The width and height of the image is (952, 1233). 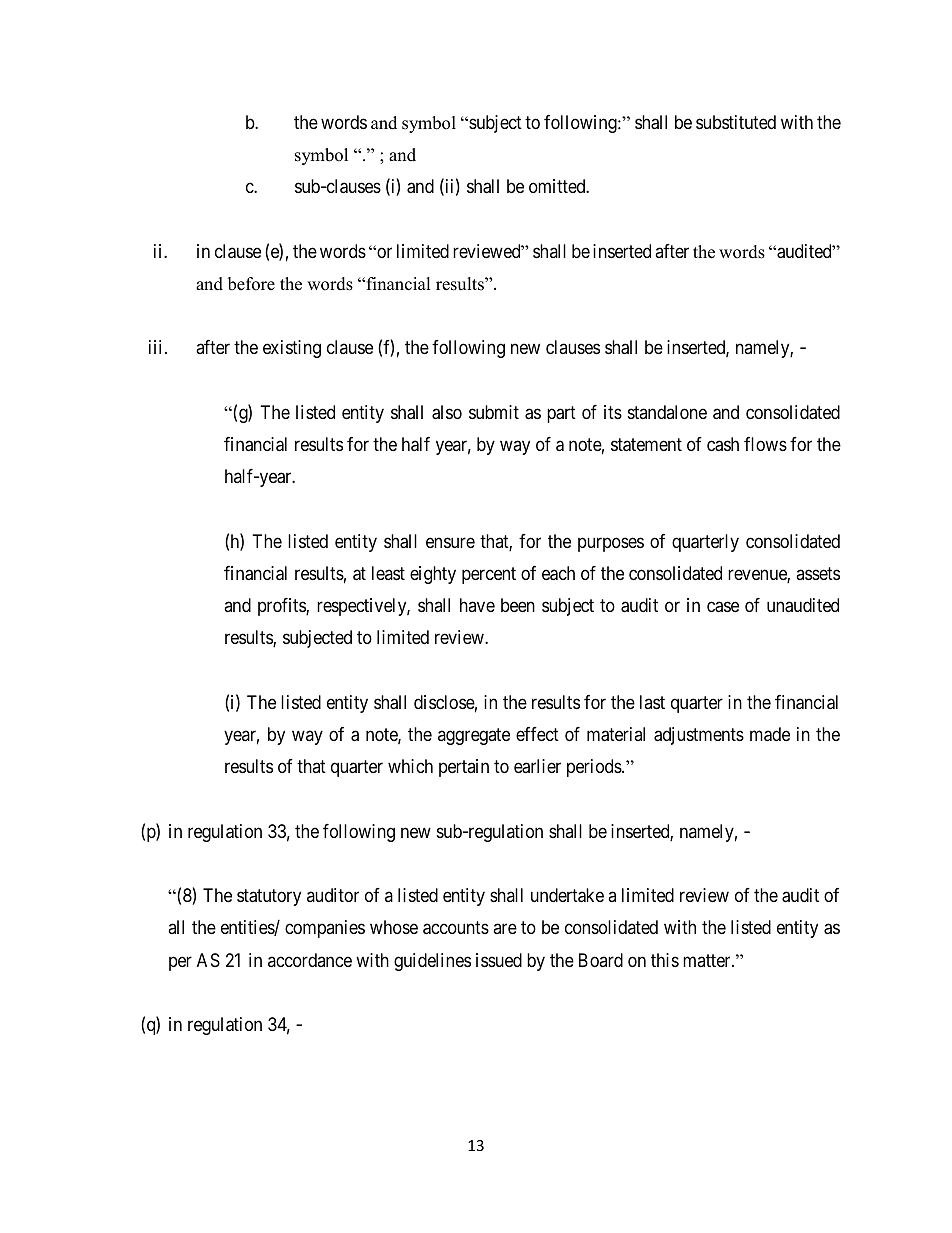 I want to click on before, so click(x=251, y=284).
